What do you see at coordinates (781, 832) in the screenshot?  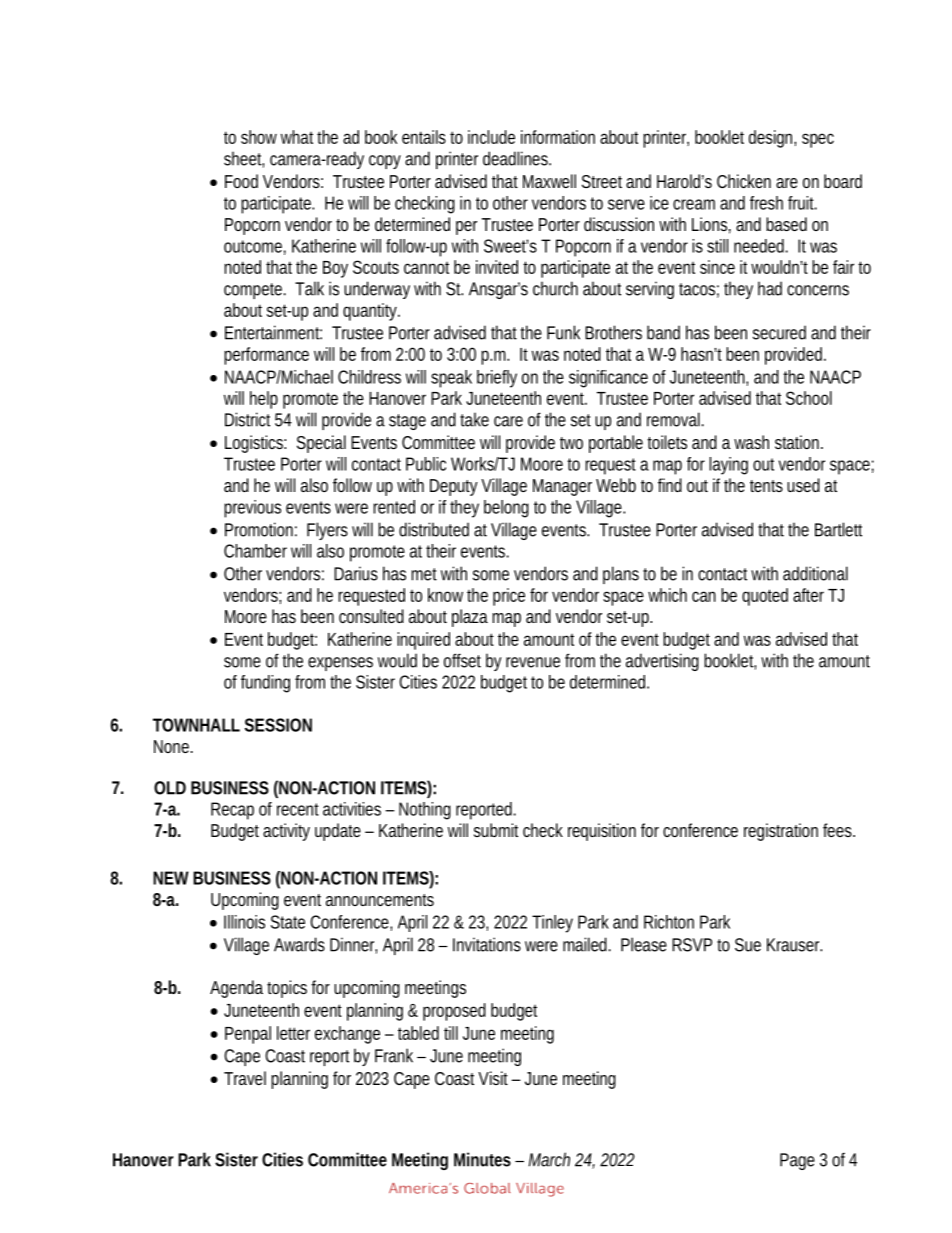 I see `registration` at bounding box center [781, 832].
